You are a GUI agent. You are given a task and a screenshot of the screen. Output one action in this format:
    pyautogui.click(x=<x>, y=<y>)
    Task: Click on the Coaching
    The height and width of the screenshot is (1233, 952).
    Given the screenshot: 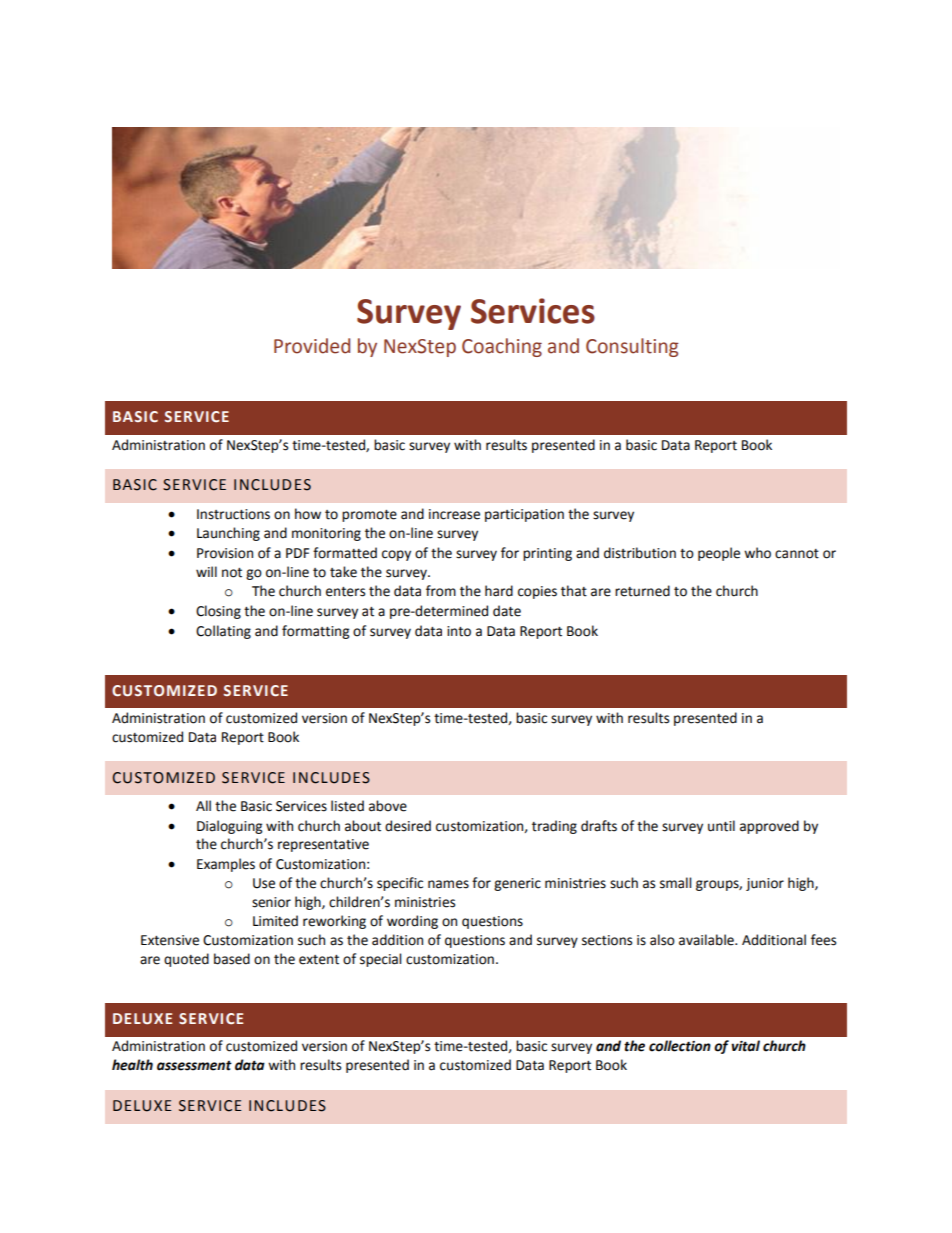 What is the action you would take?
    pyautogui.click(x=502, y=347)
